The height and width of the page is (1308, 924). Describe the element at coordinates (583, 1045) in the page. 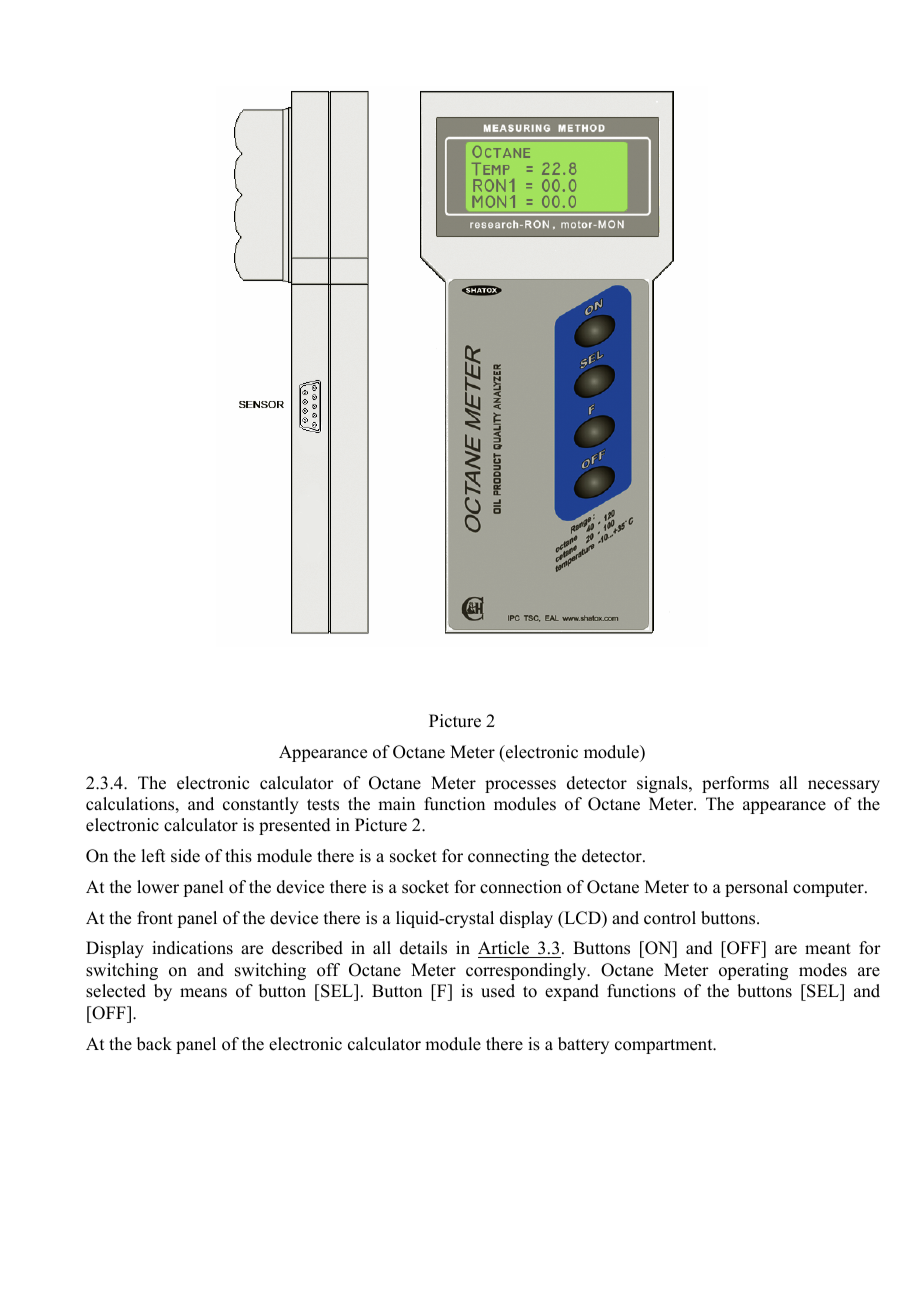

I see `battery` at that location.
